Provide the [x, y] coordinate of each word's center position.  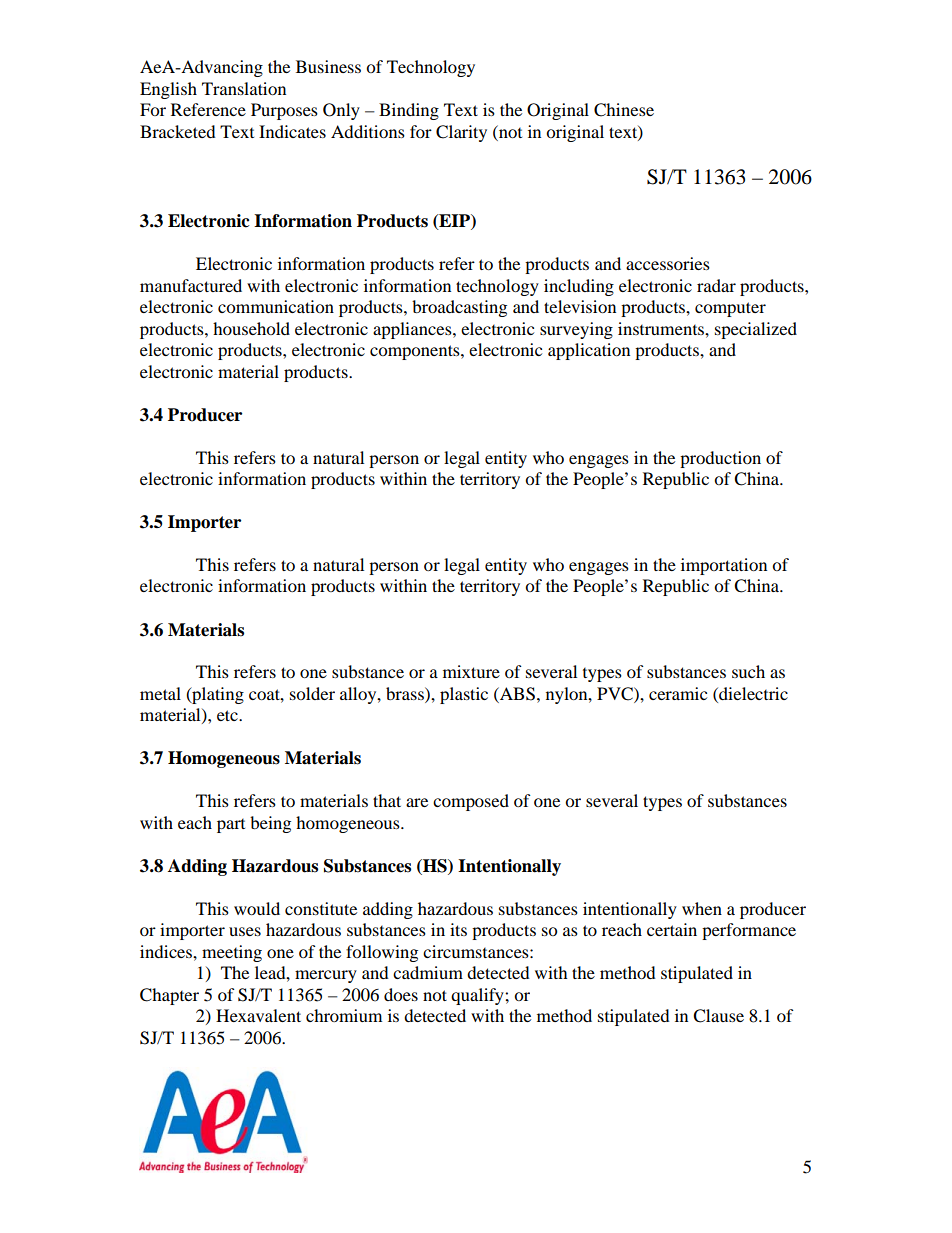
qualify [478, 996]
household [251, 328]
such [748, 671]
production [720, 459]
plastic [464, 695]
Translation [244, 88]
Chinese [624, 110]
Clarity [461, 133]
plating [217, 695]
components [416, 352]
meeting [232, 953]
